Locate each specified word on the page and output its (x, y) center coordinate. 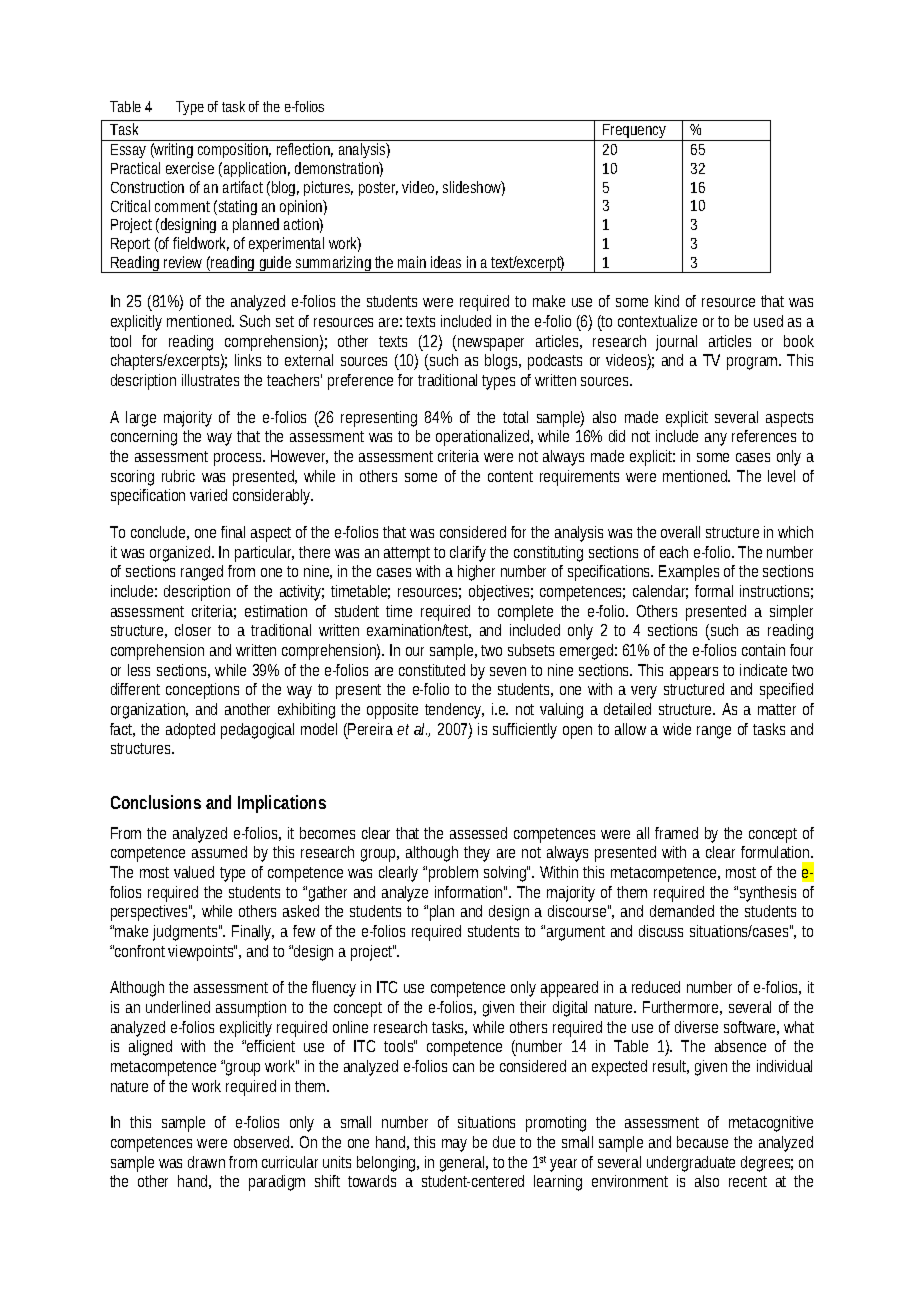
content (510, 476)
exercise (190, 168)
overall (680, 532)
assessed (478, 833)
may (454, 1145)
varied (208, 495)
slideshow (474, 188)
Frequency (635, 132)
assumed (219, 852)
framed (676, 833)
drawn (206, 1162)
